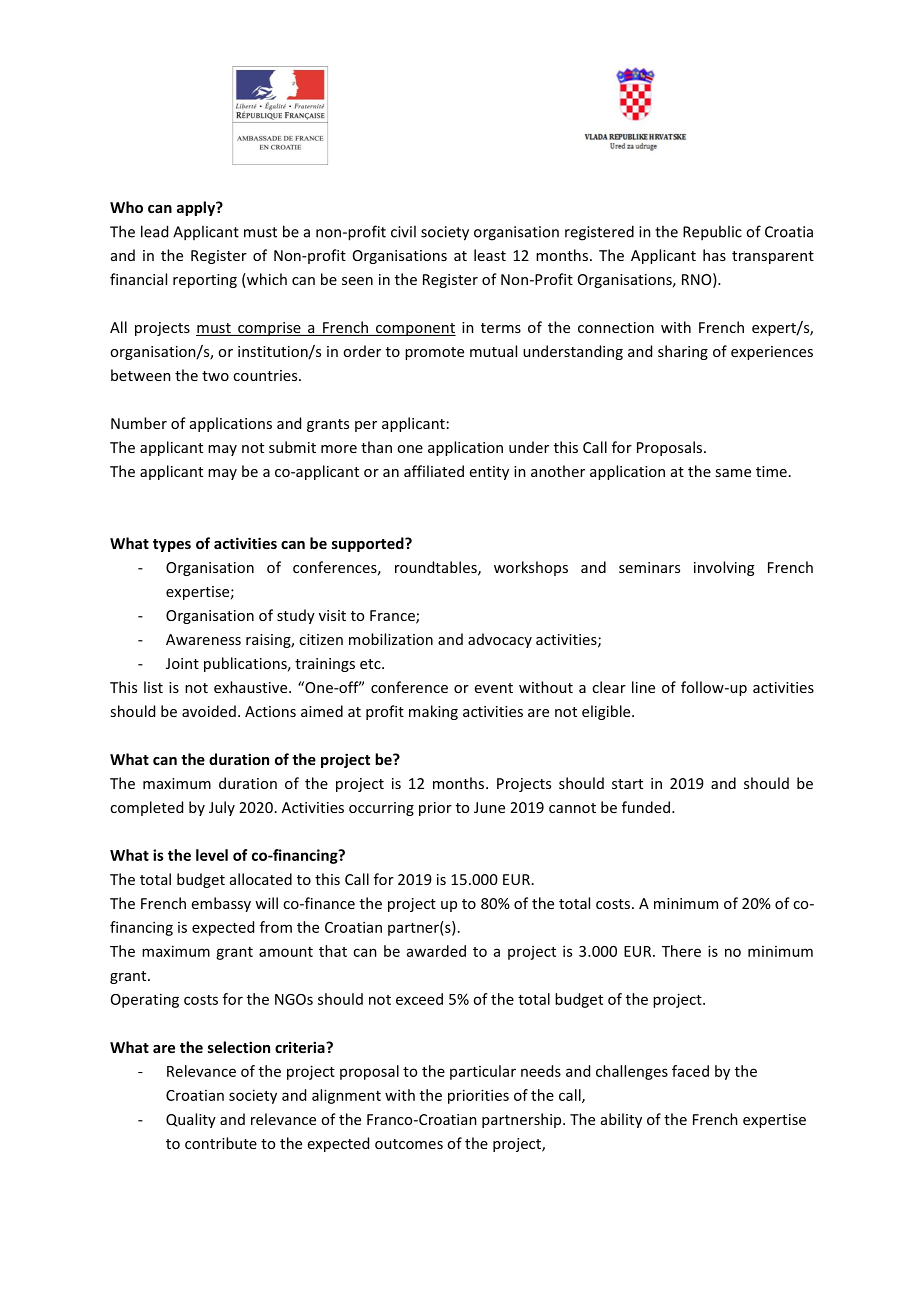  What do you see at coordinates (139, 423) in the screenshot?
I see `Number` at bounding box center [139, 423].
